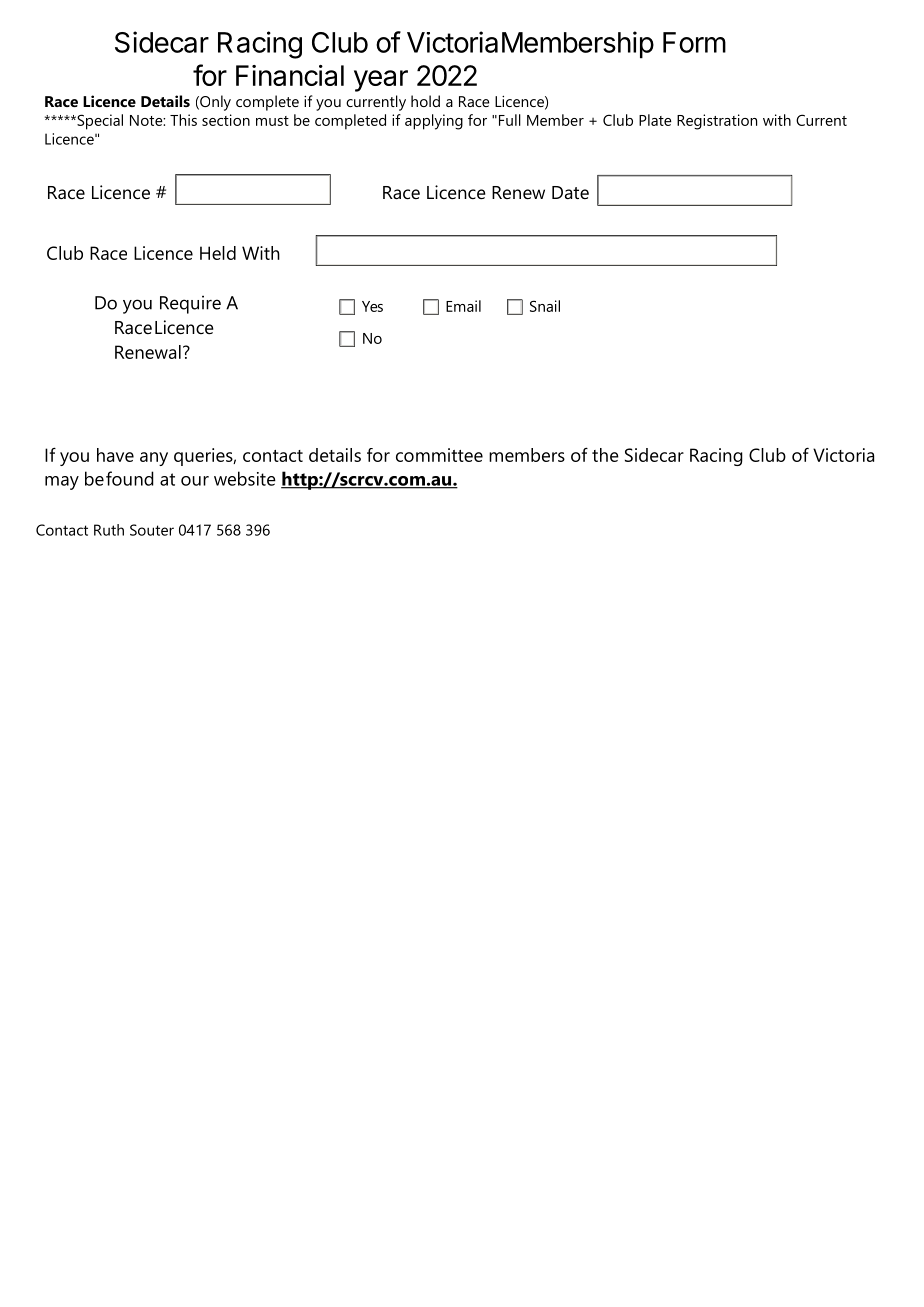  Describe the element at coordinates (655, 120) in the screenshot. I see `Plate` at that location.
